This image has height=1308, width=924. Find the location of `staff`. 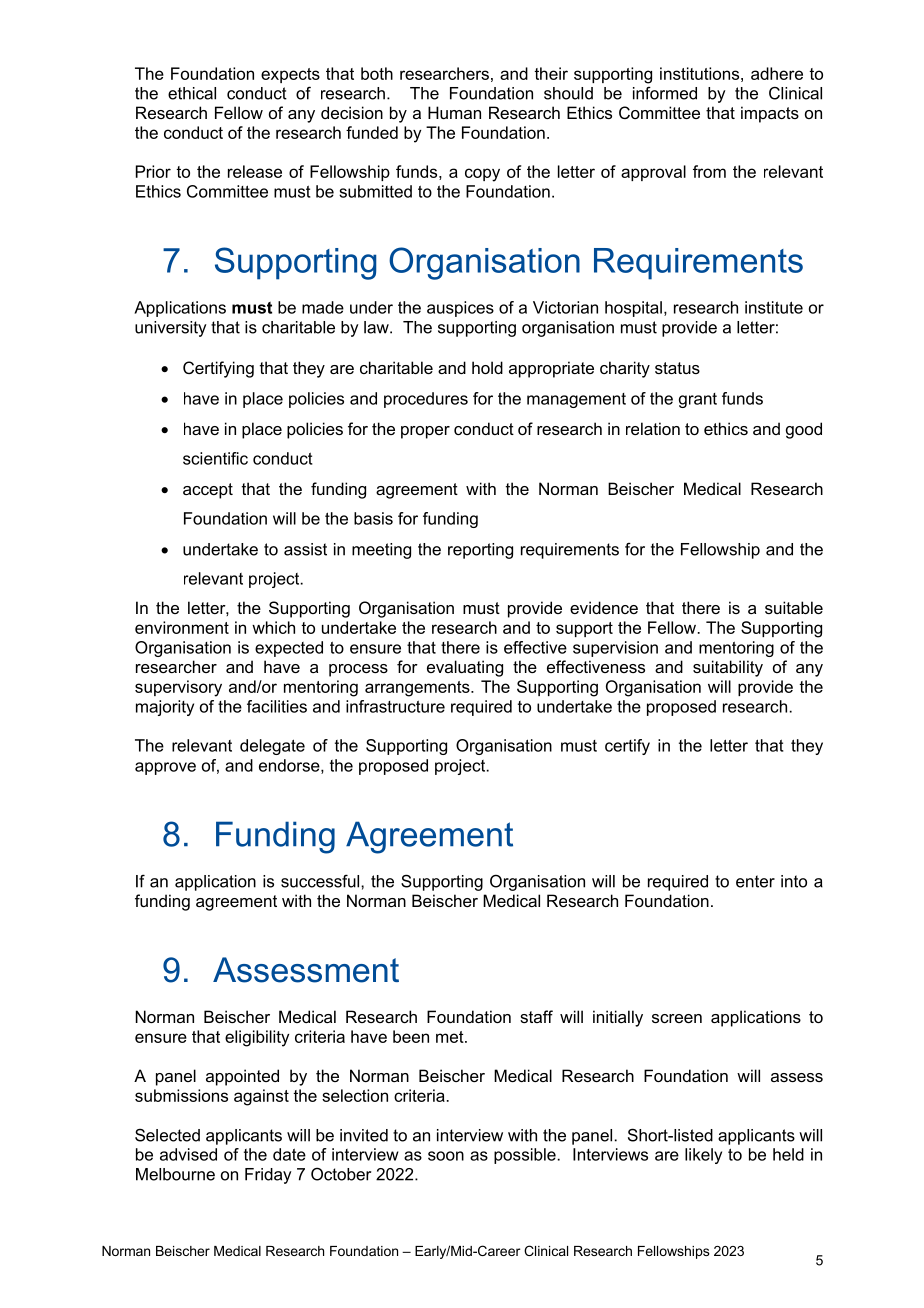

staff is located at coordinates (536, 1016).
